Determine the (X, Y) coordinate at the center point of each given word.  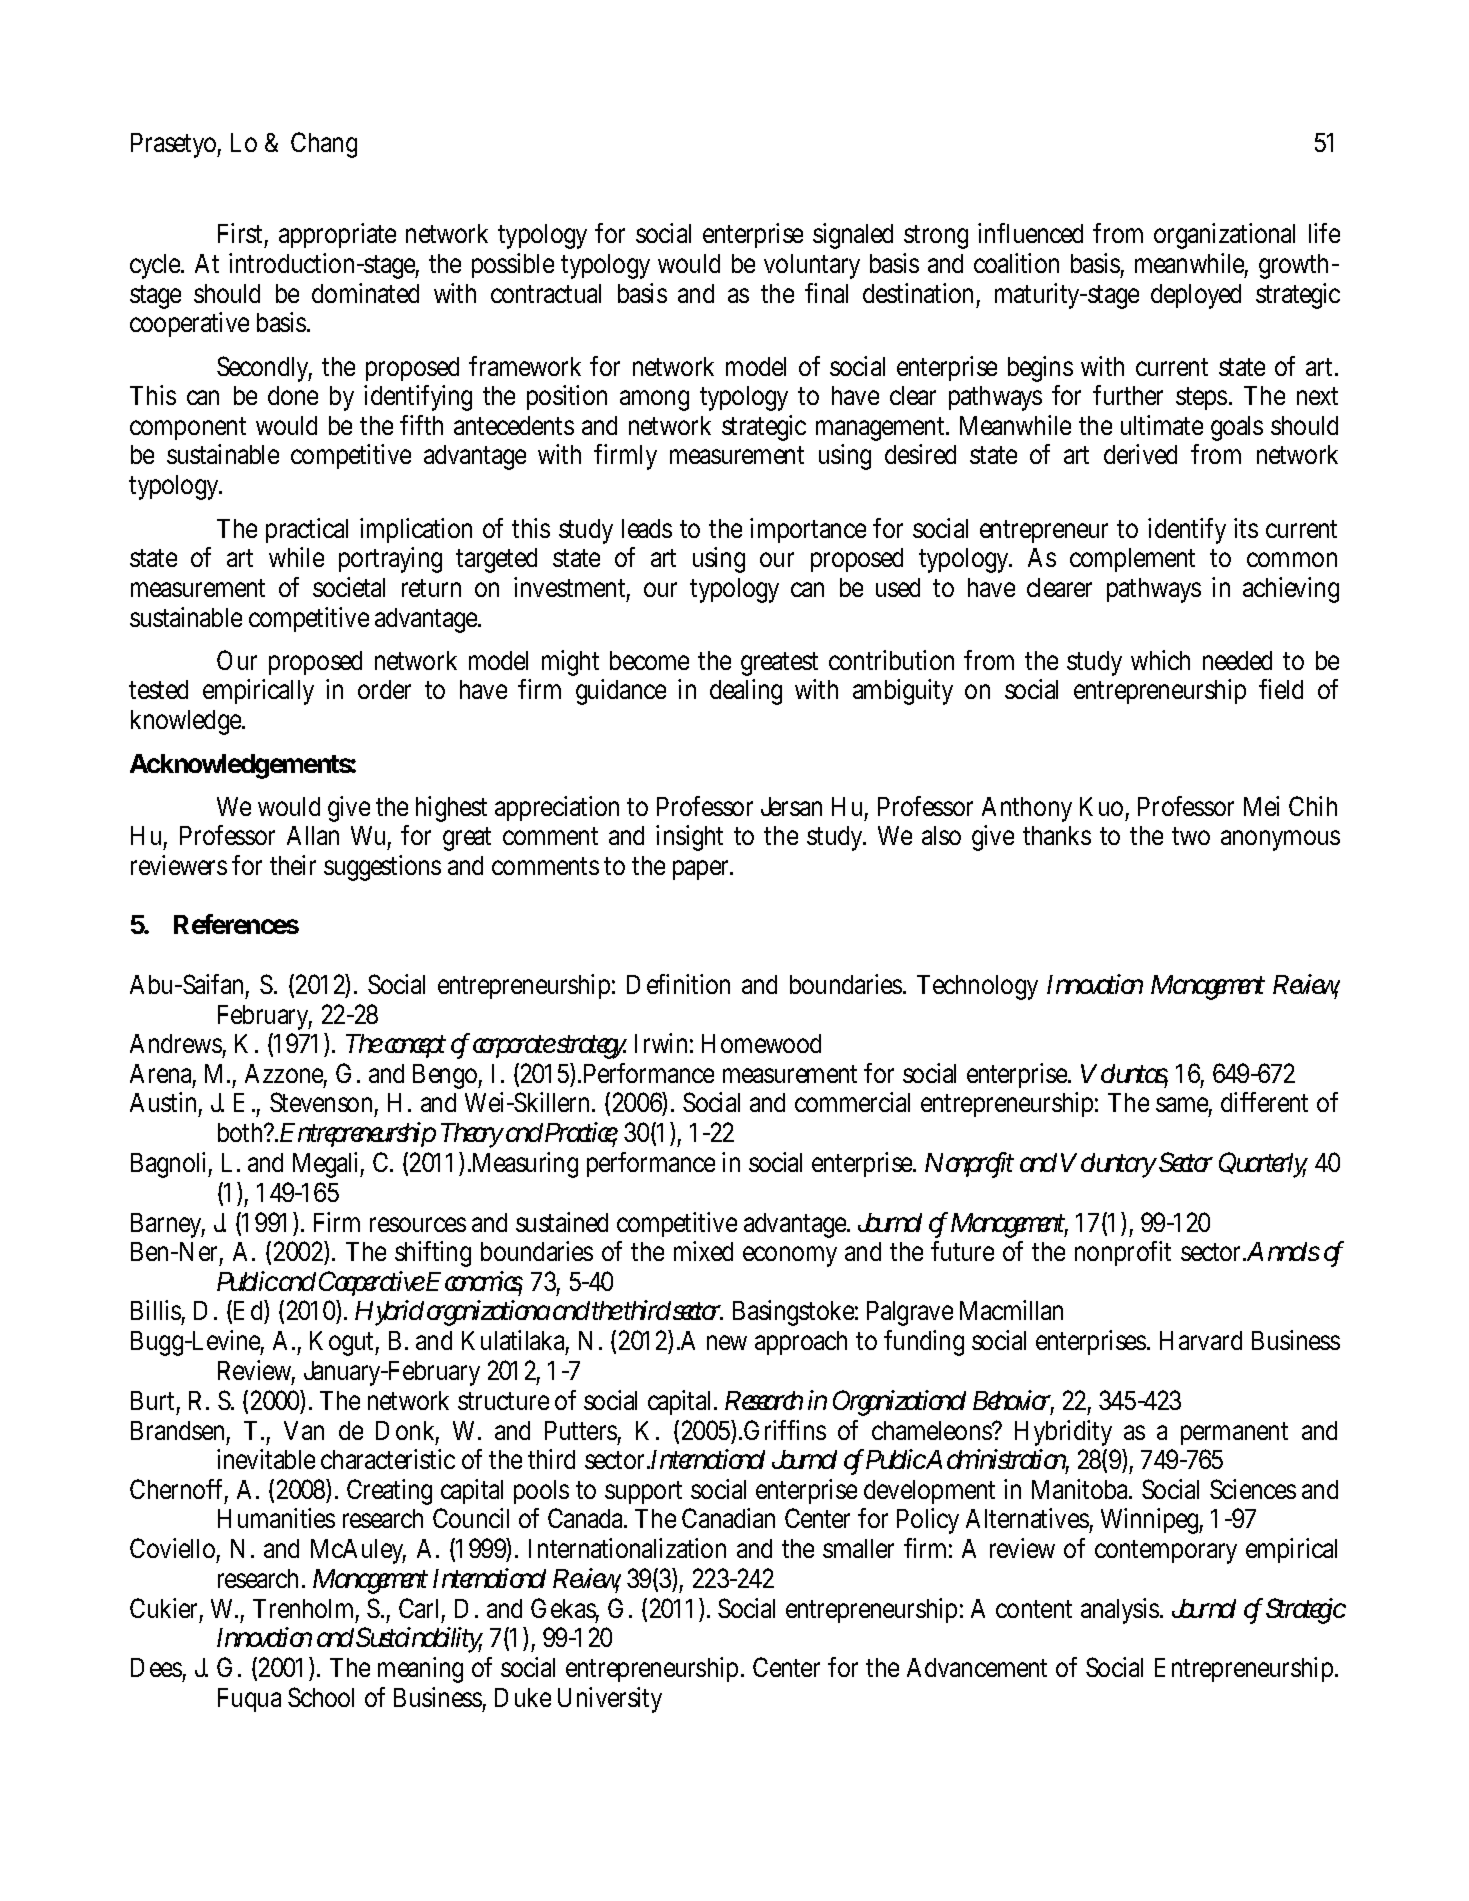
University (610, 1700)
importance (808, 530)
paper (703, 870)
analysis (1122, 1611)
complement (1132, 560)
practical (307, 530)
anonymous (1280, 840)
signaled (853, 236)
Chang (324, 145)
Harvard (1201, 1340)
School (321, 1697)
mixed (703, 1251)
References (236, 924)
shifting (433, 1254)
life (1324, 233)
